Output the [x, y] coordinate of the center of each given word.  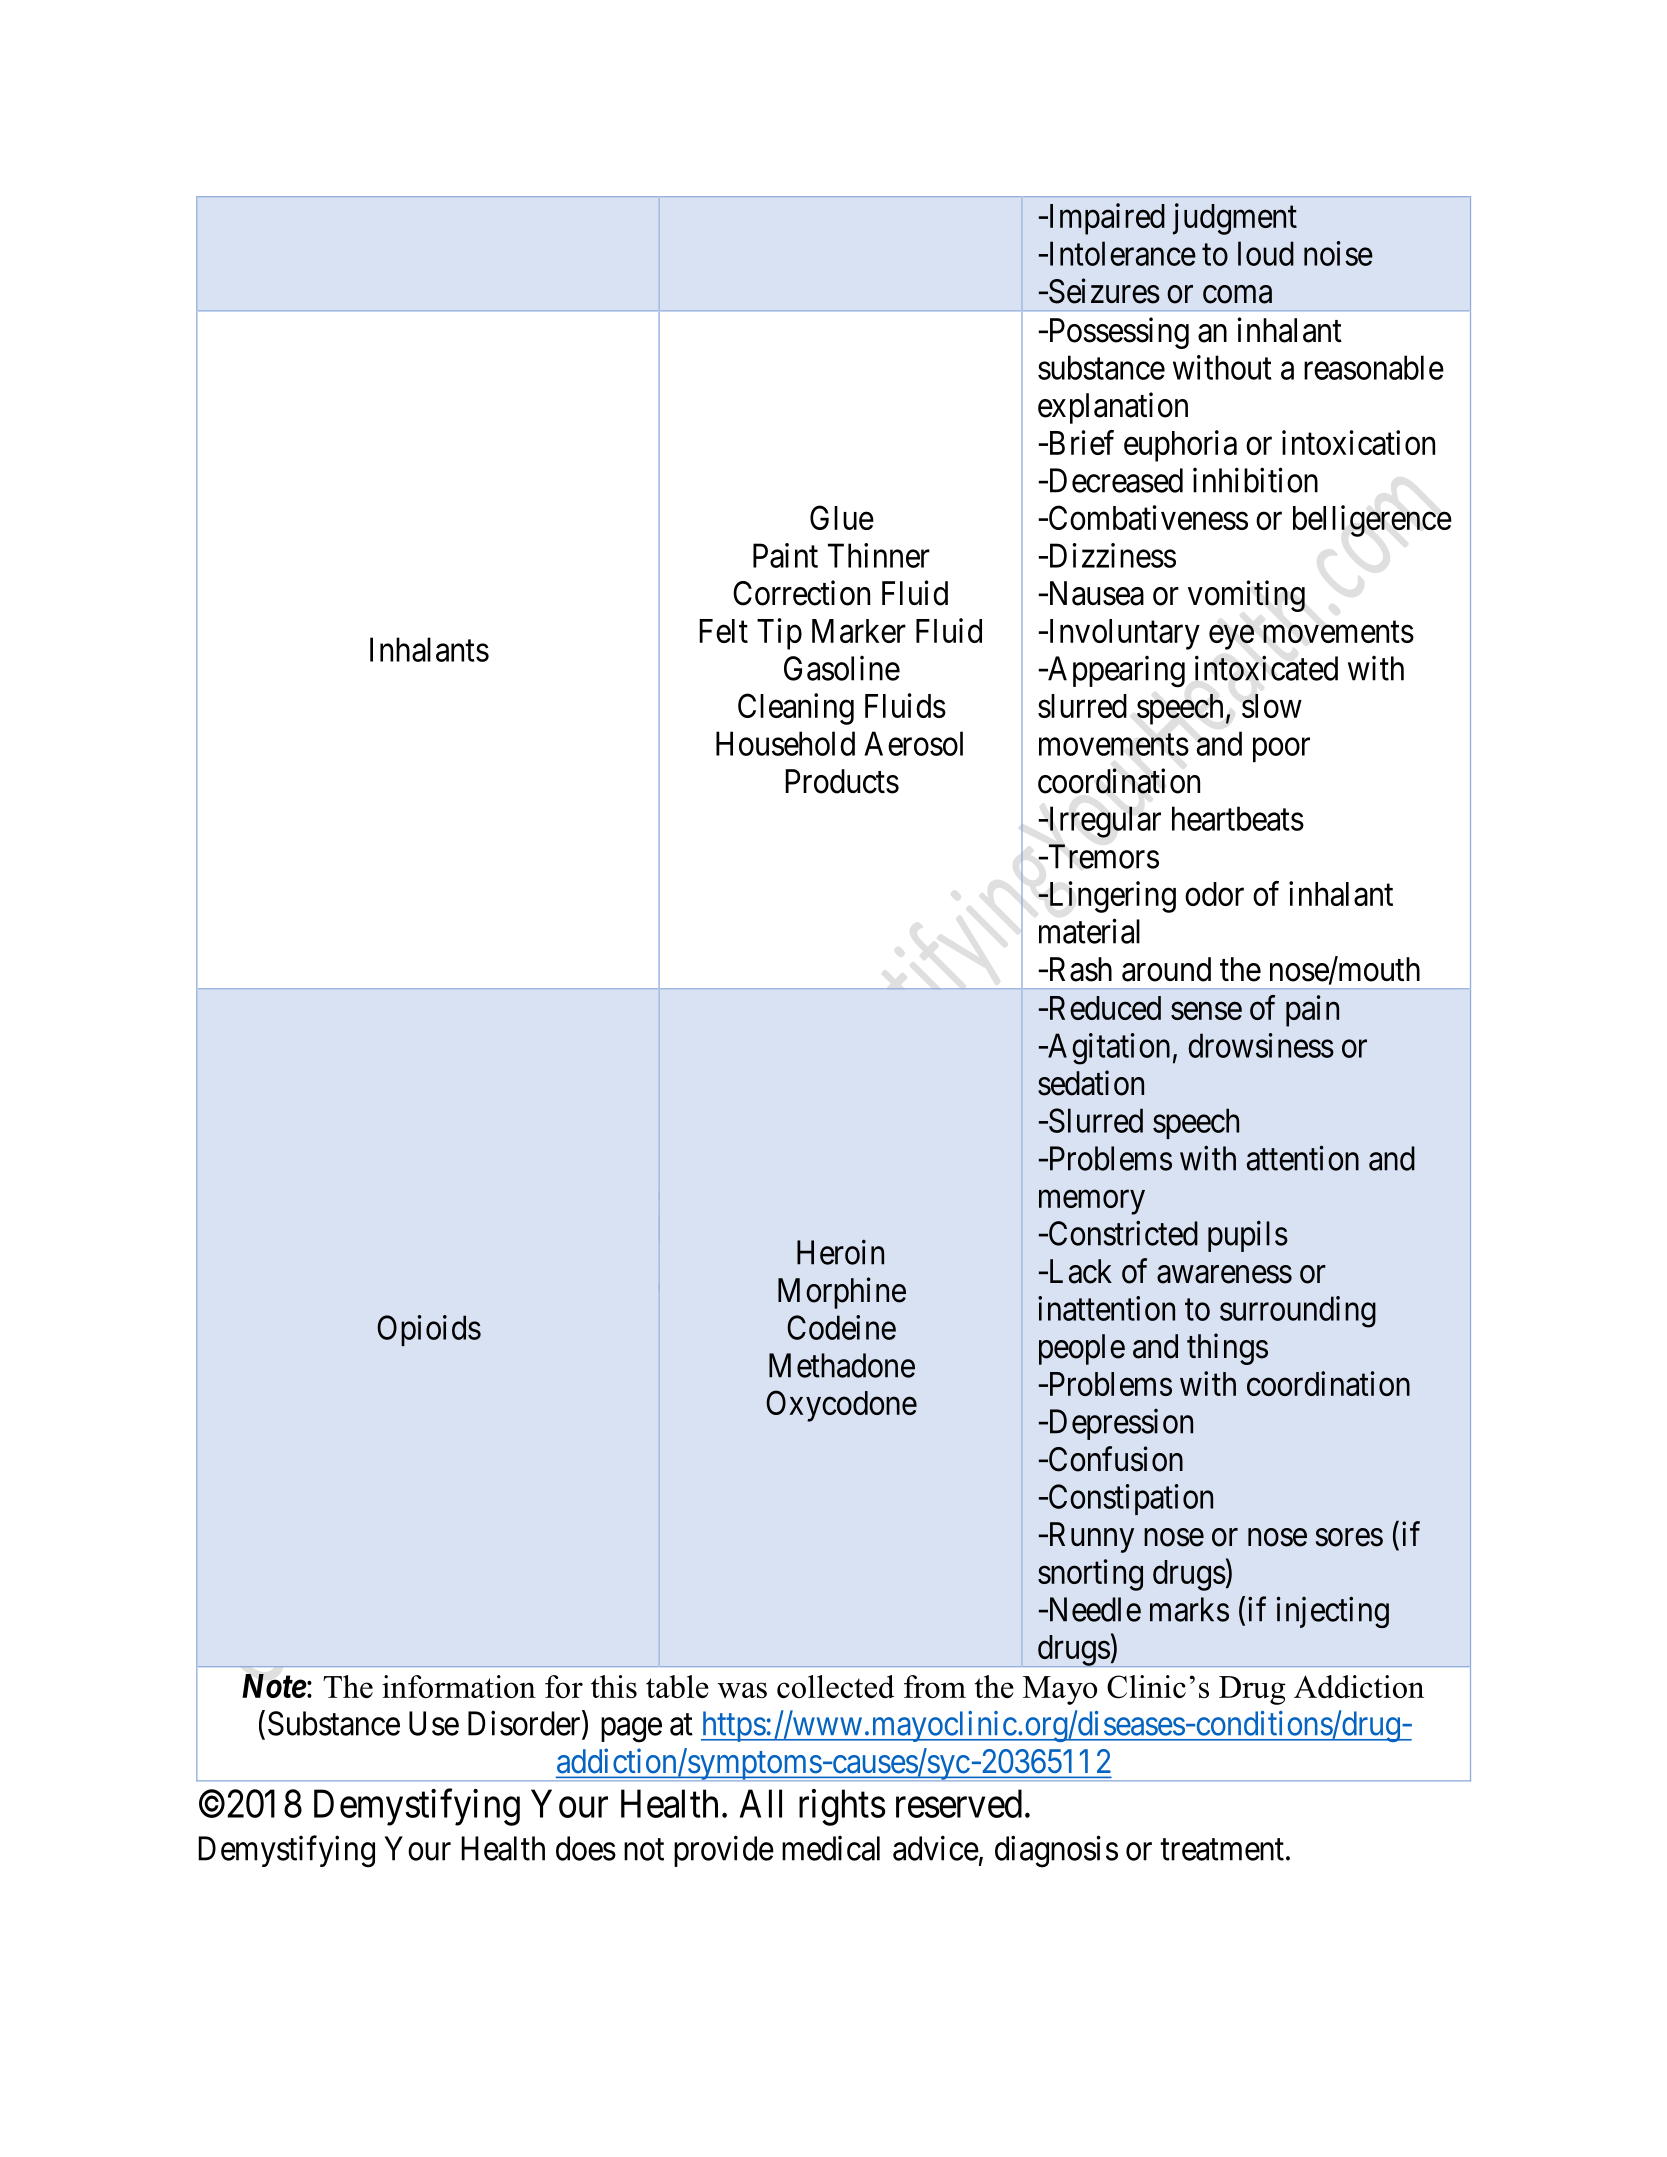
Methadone [842, 1365]
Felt [723, 631]
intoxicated [1266, 668]
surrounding [1298, 1312]
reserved [959, 1803]
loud [1266, 253]
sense [1206, 1011]
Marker [859, 631]
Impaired [1105, 219]
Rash [1079, 969]
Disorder [525, 1724]
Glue [842, 517]
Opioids [429, 1330]
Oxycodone [841, 1406]
